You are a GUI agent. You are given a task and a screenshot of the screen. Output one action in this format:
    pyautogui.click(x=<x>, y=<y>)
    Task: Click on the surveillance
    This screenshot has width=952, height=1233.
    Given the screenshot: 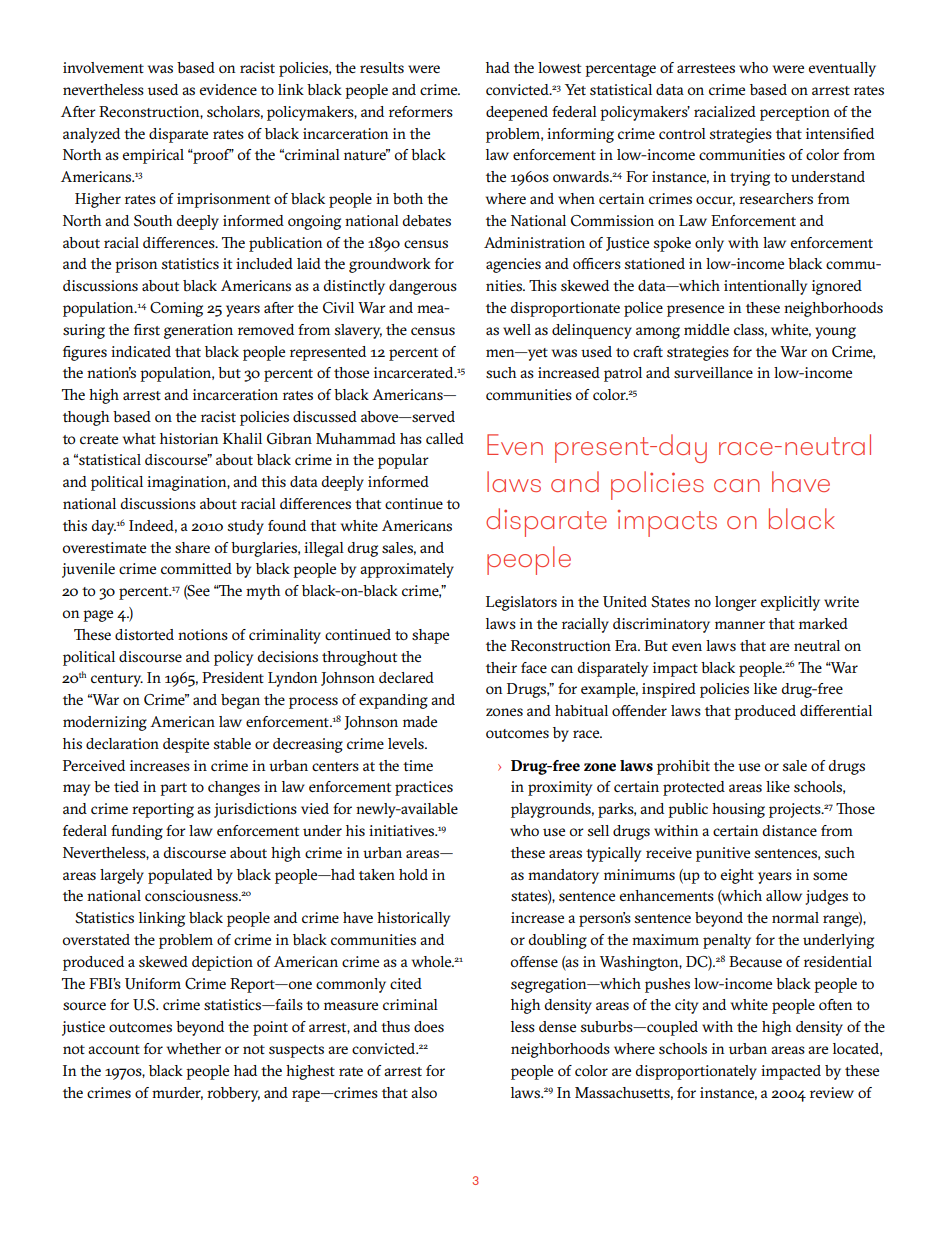 What is the action you would take?
    pyautogui.click(x=713, y=373)
